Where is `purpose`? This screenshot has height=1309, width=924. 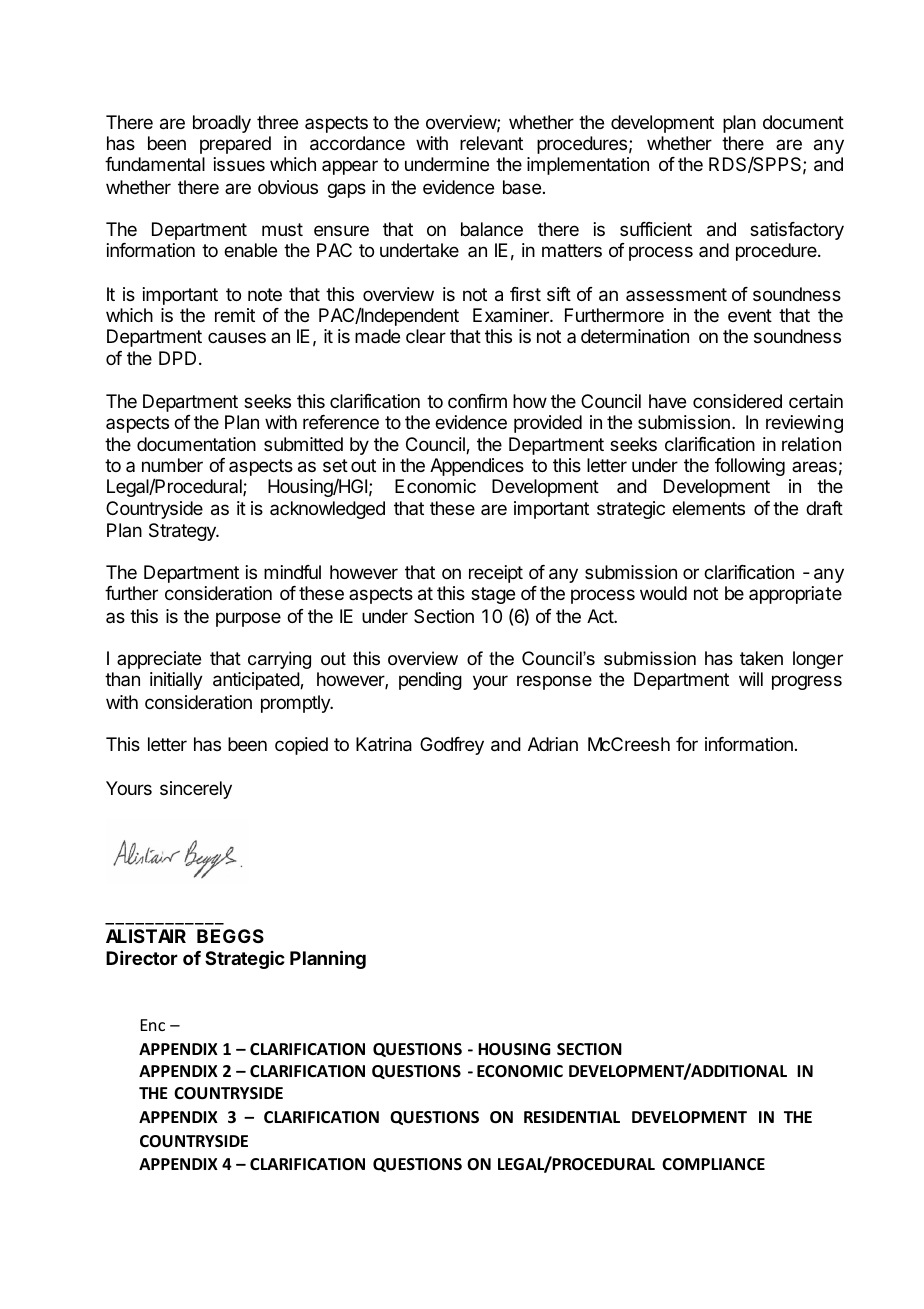 purpose is located at coordinates (248, 619).
